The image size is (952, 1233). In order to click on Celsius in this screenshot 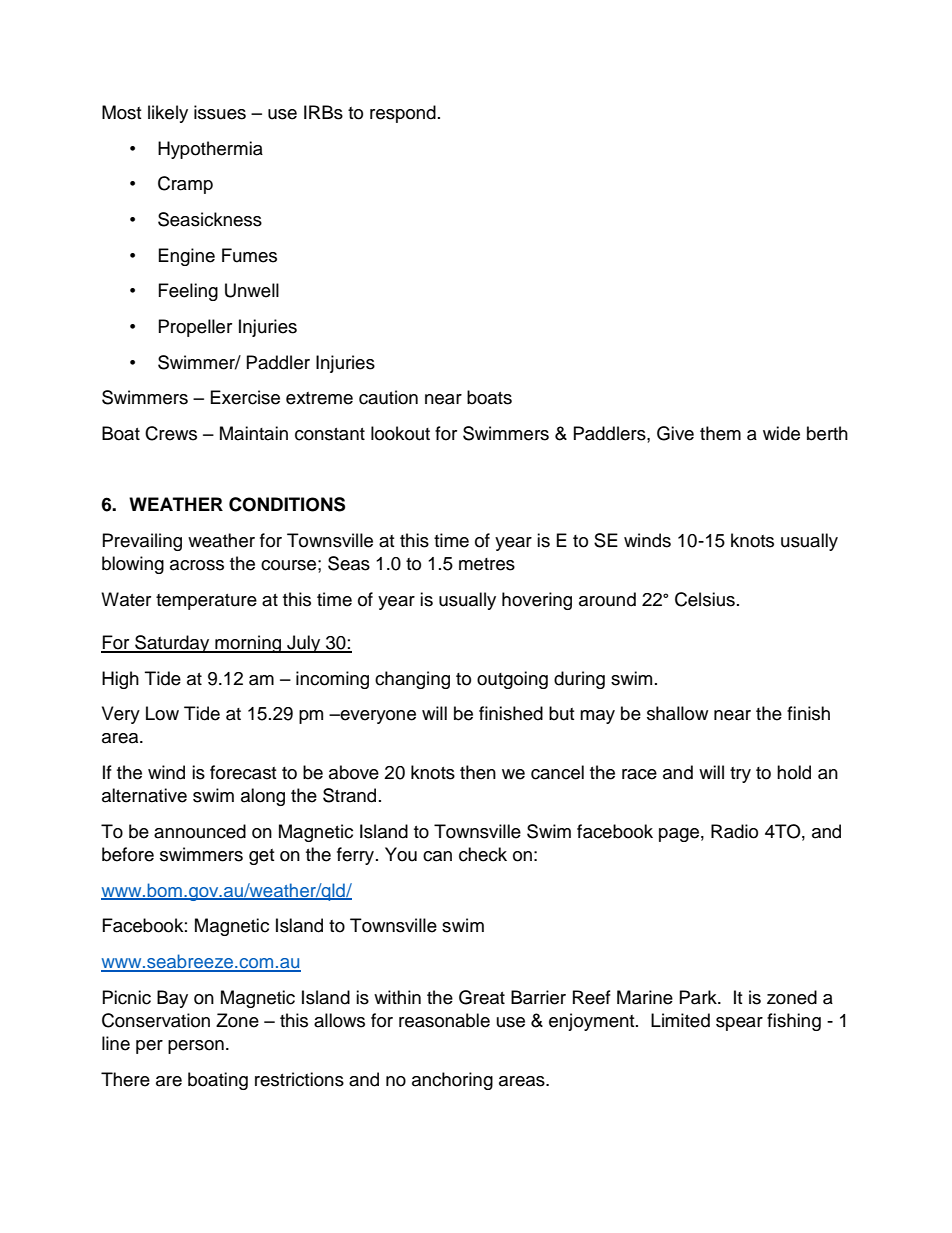, I will do `click(705, 599)`.
